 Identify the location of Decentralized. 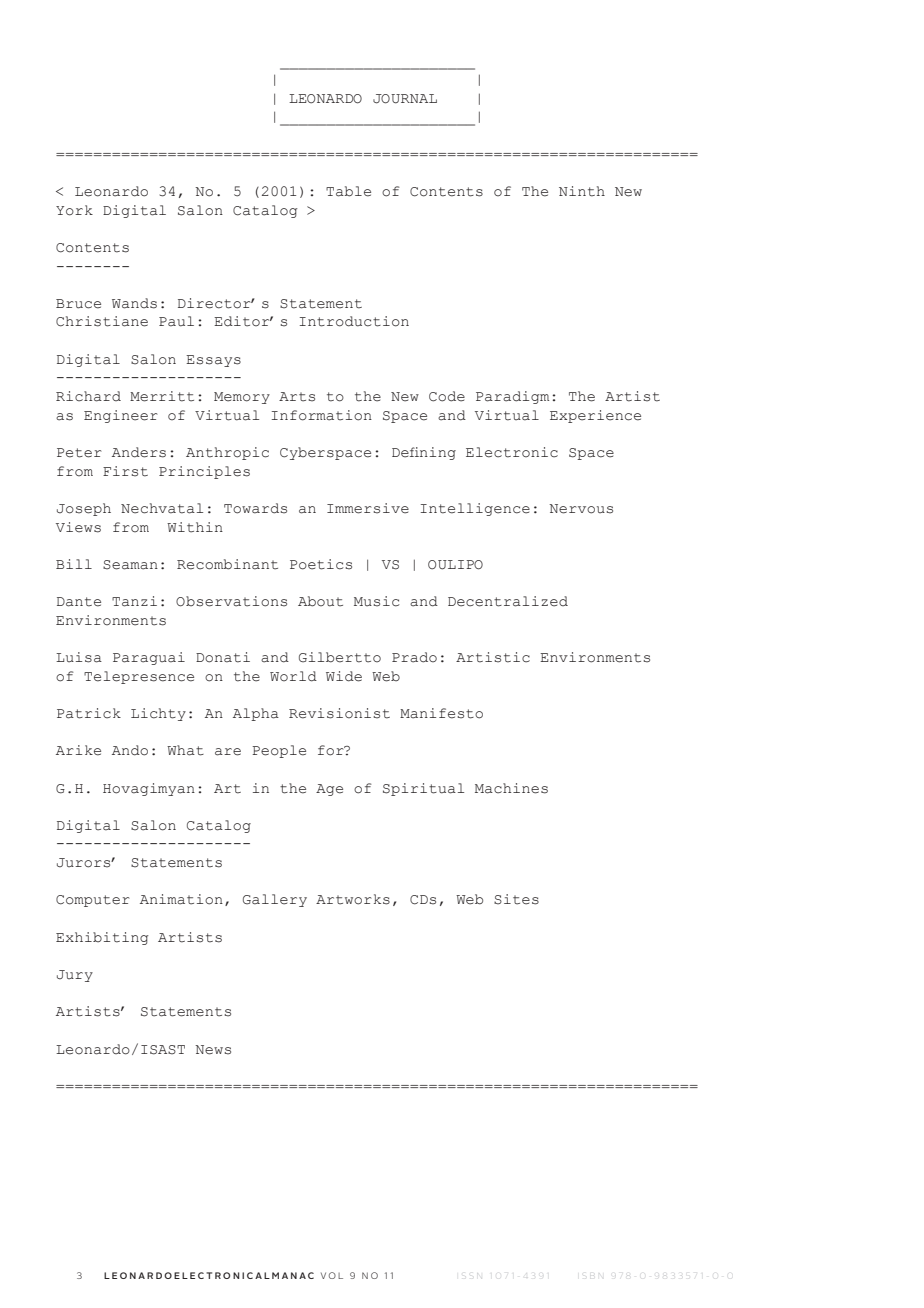
(508, 601).
